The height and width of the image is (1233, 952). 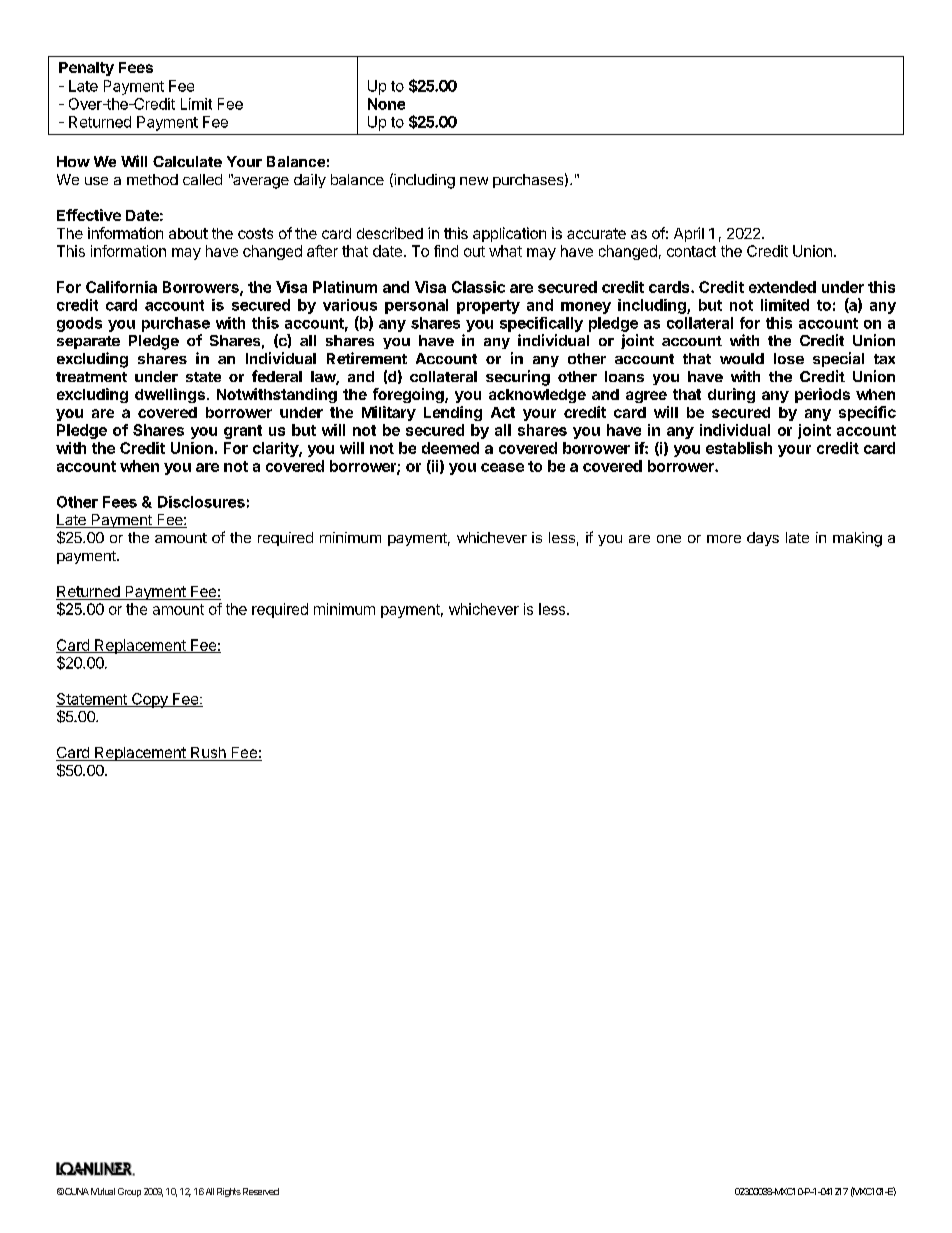 What do you see at coordinates (488, 307) in the image?
I see `property` at bounding box center [488, 307].
